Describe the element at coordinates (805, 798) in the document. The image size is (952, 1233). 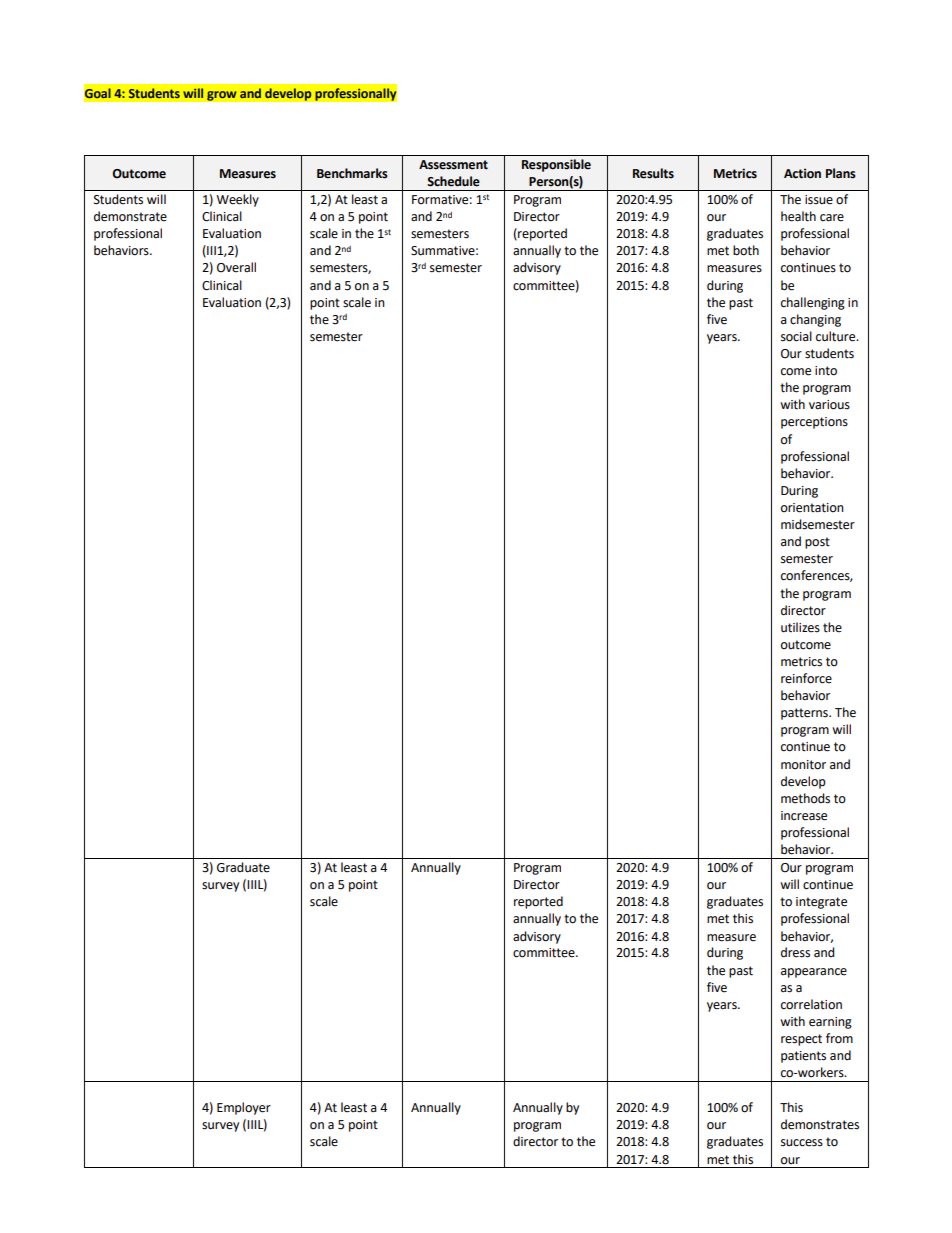
I see `methods` at that location.
